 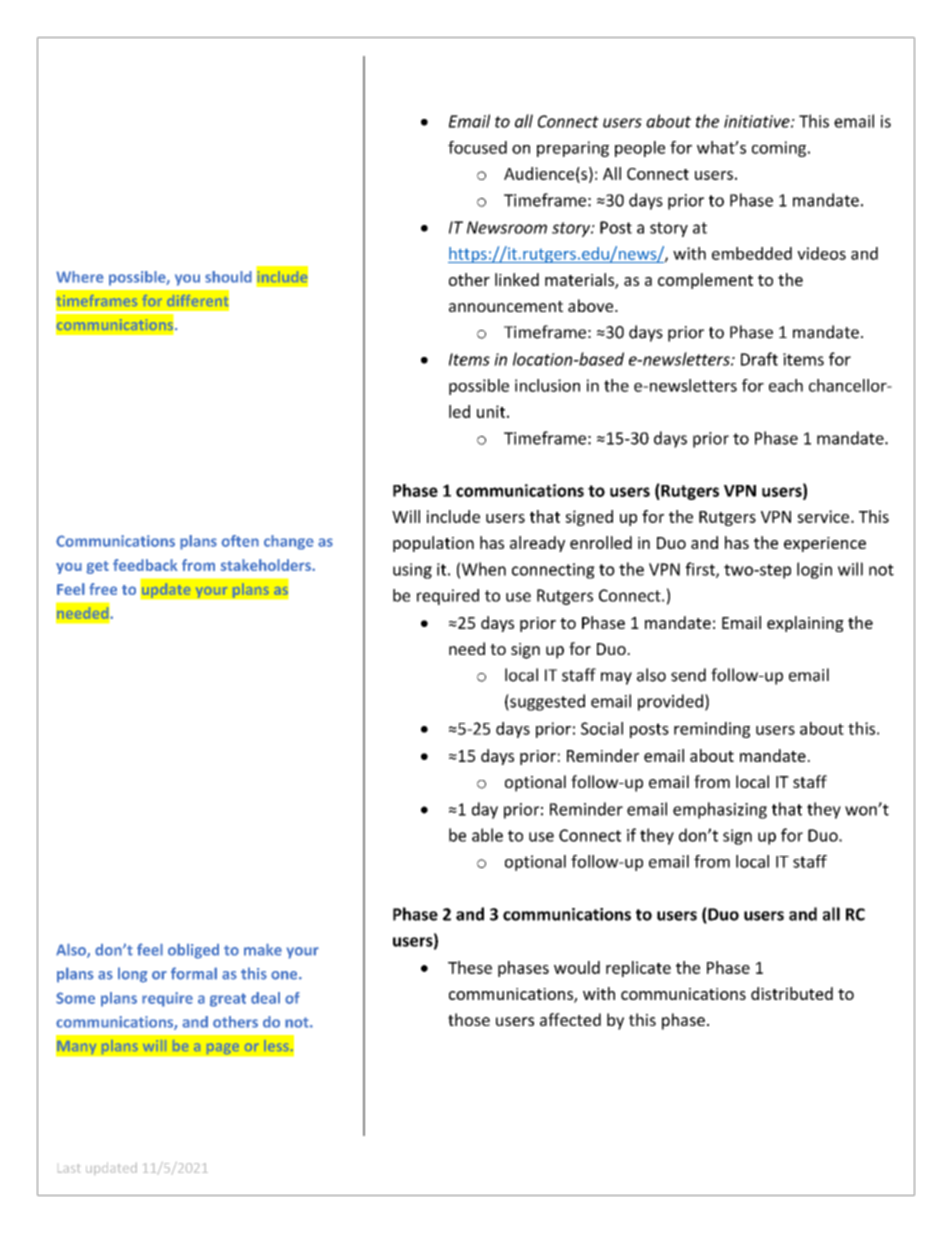 I want to click on emphasizing, so click(x=720, y=810).
